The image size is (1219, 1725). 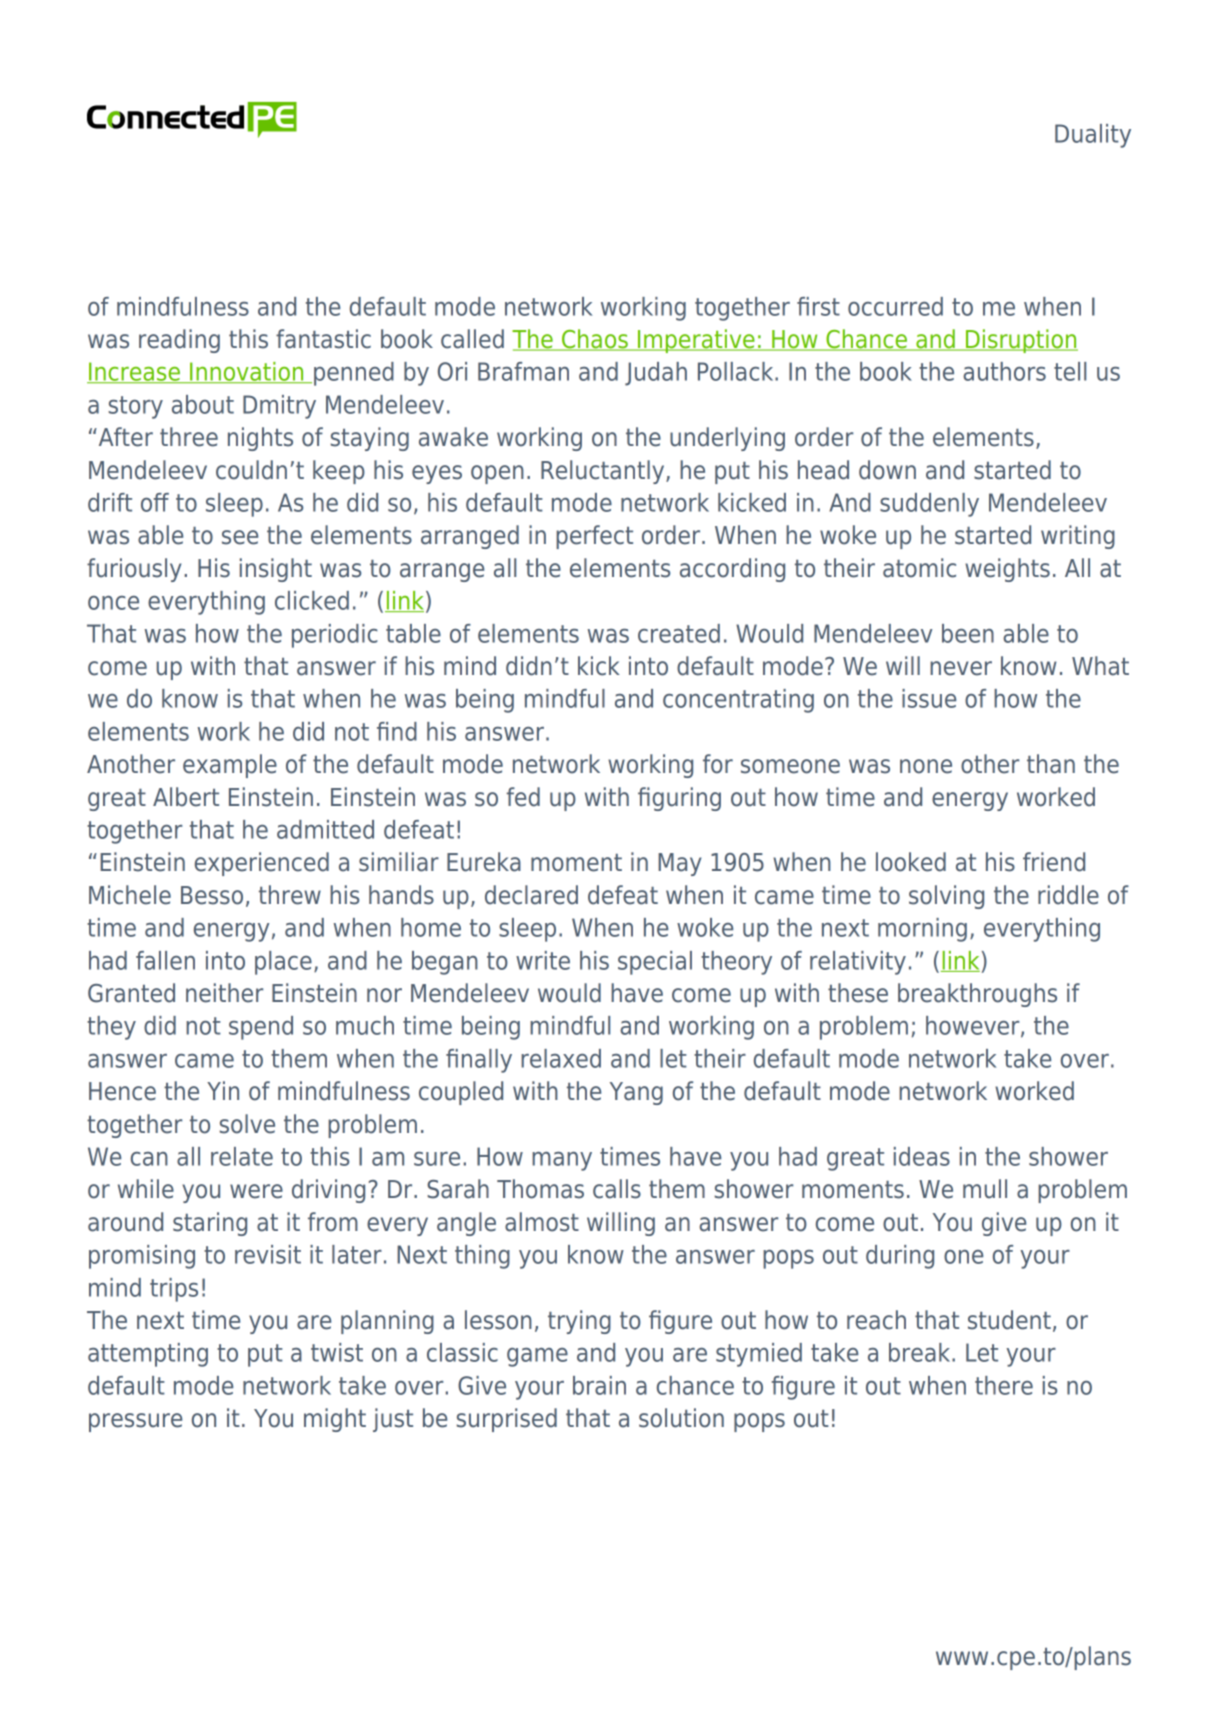 What do you see at coordinates (599, 1385) in the screenshot?
I see `brain` at bounding box center [599, 1385].
